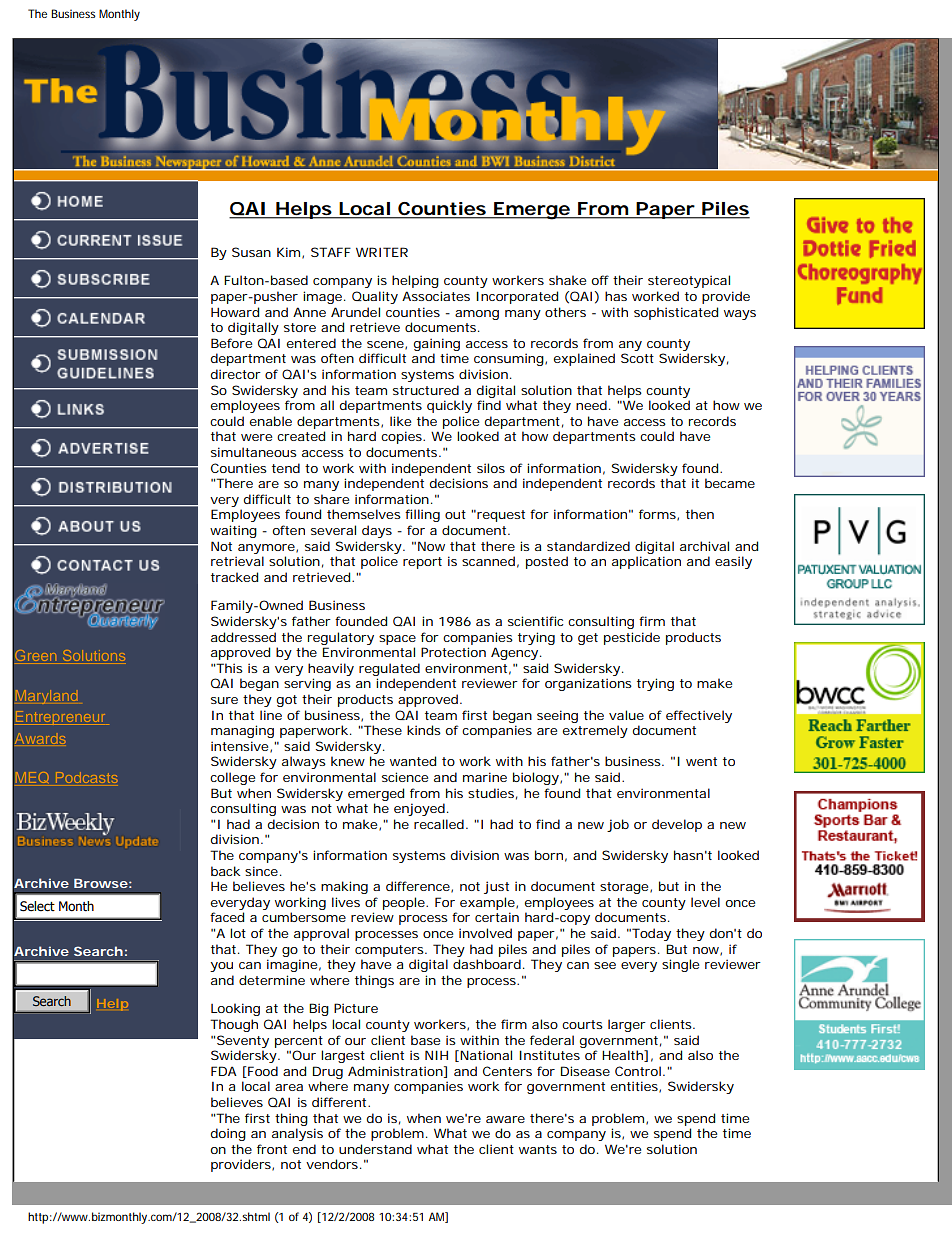 This page has height=1233, width=952. Describe the element at coordinates (228, 1134) in the page. I see `doing` at that location.
